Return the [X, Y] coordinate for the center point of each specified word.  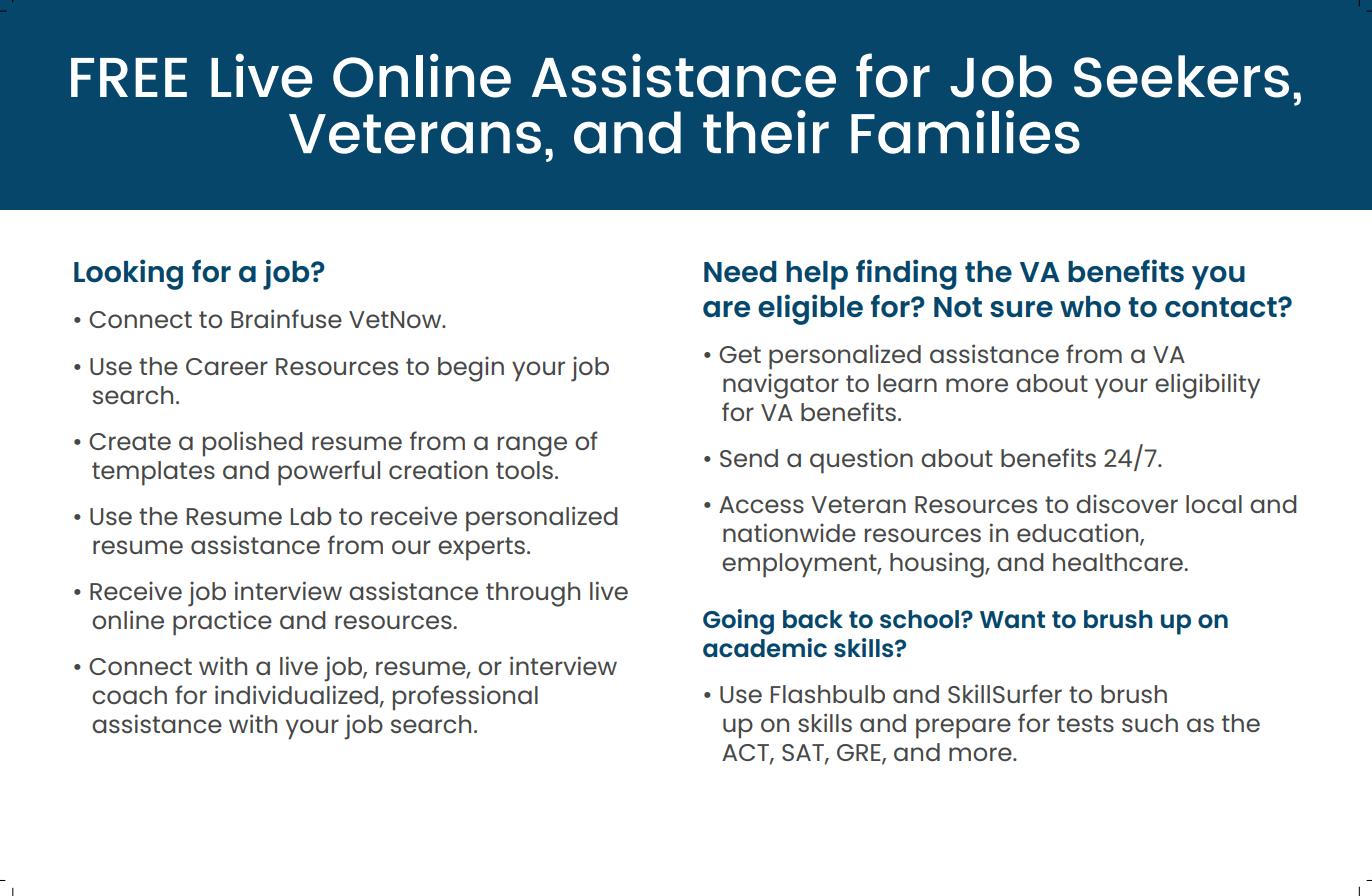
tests [1085, 723]
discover [1127, 503]
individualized [296, 694]
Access [761, 504]
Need [740, 272]
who [1090, 307]
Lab [311, 516]
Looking [128, 274]
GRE [860, 754]
